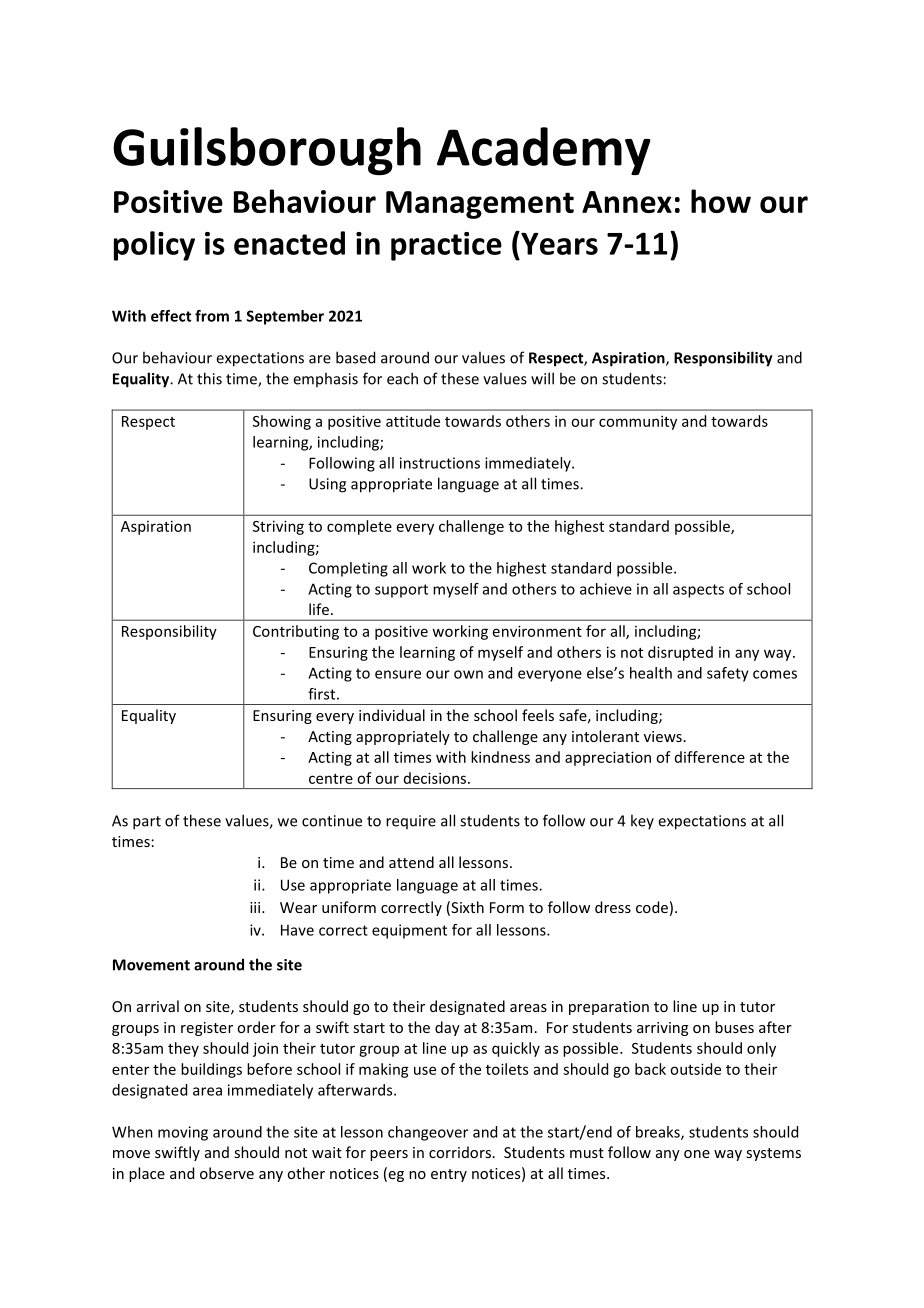 Image resolution: width=924 pixels, height=1308 pixels. Describe the element at coordinates (154, 246) in the screenshot. I see `policy` at that location.
